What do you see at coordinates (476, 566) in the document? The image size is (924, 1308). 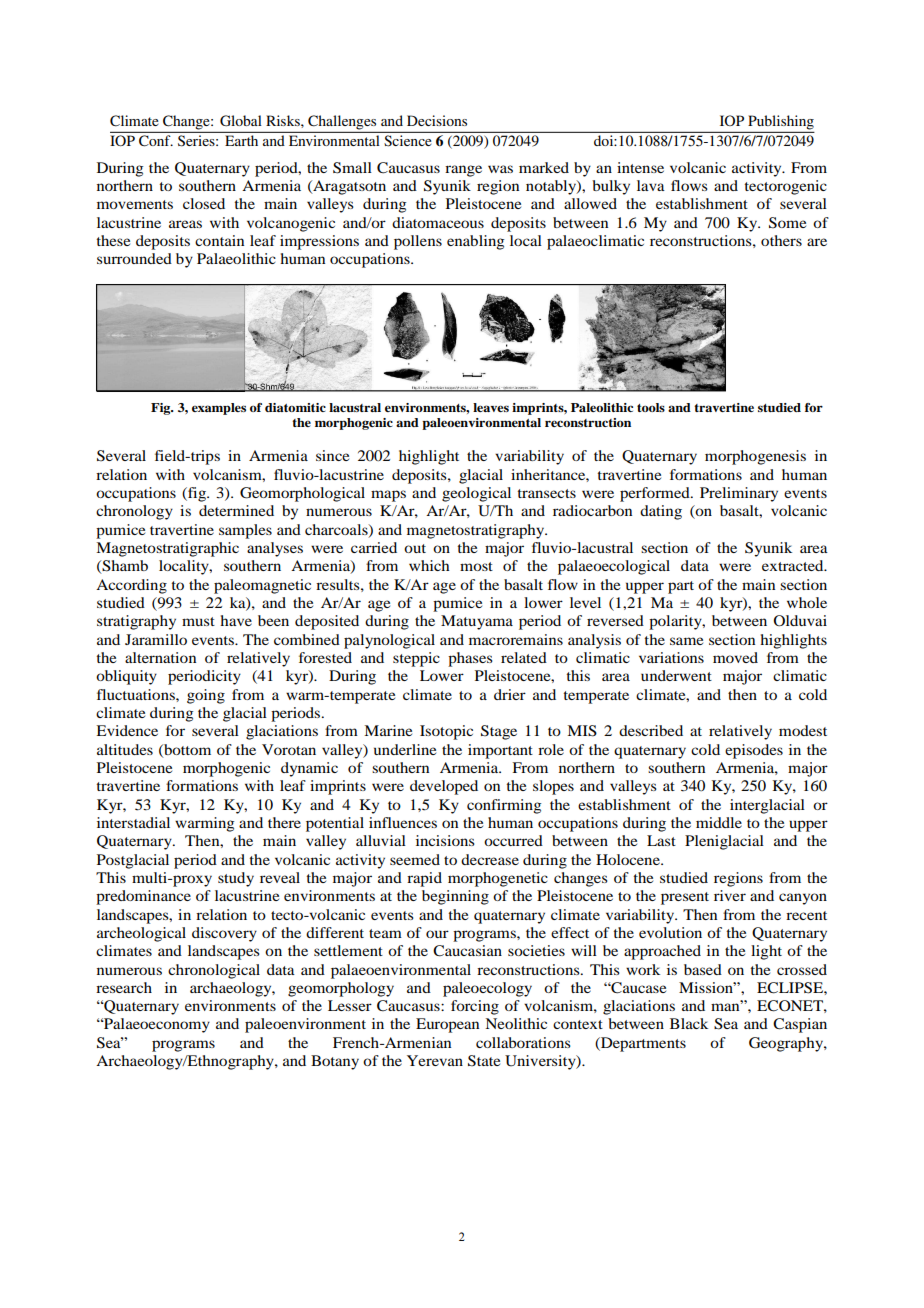 I see `most` at bounding box center [476, 566].
